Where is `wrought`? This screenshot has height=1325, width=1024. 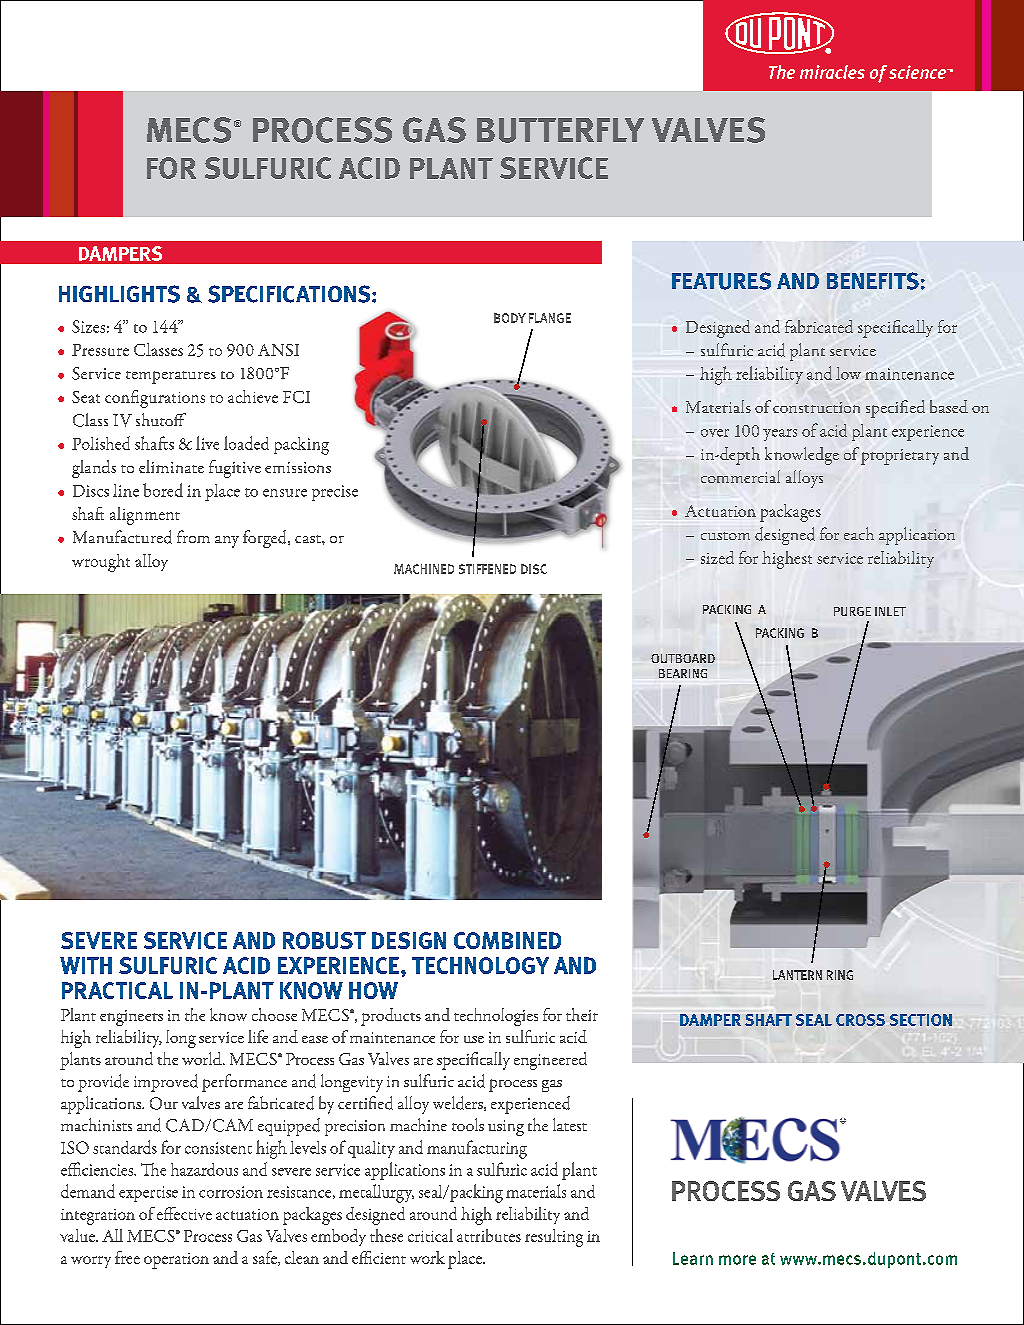 wrought is located at coordinates (101, 563).
